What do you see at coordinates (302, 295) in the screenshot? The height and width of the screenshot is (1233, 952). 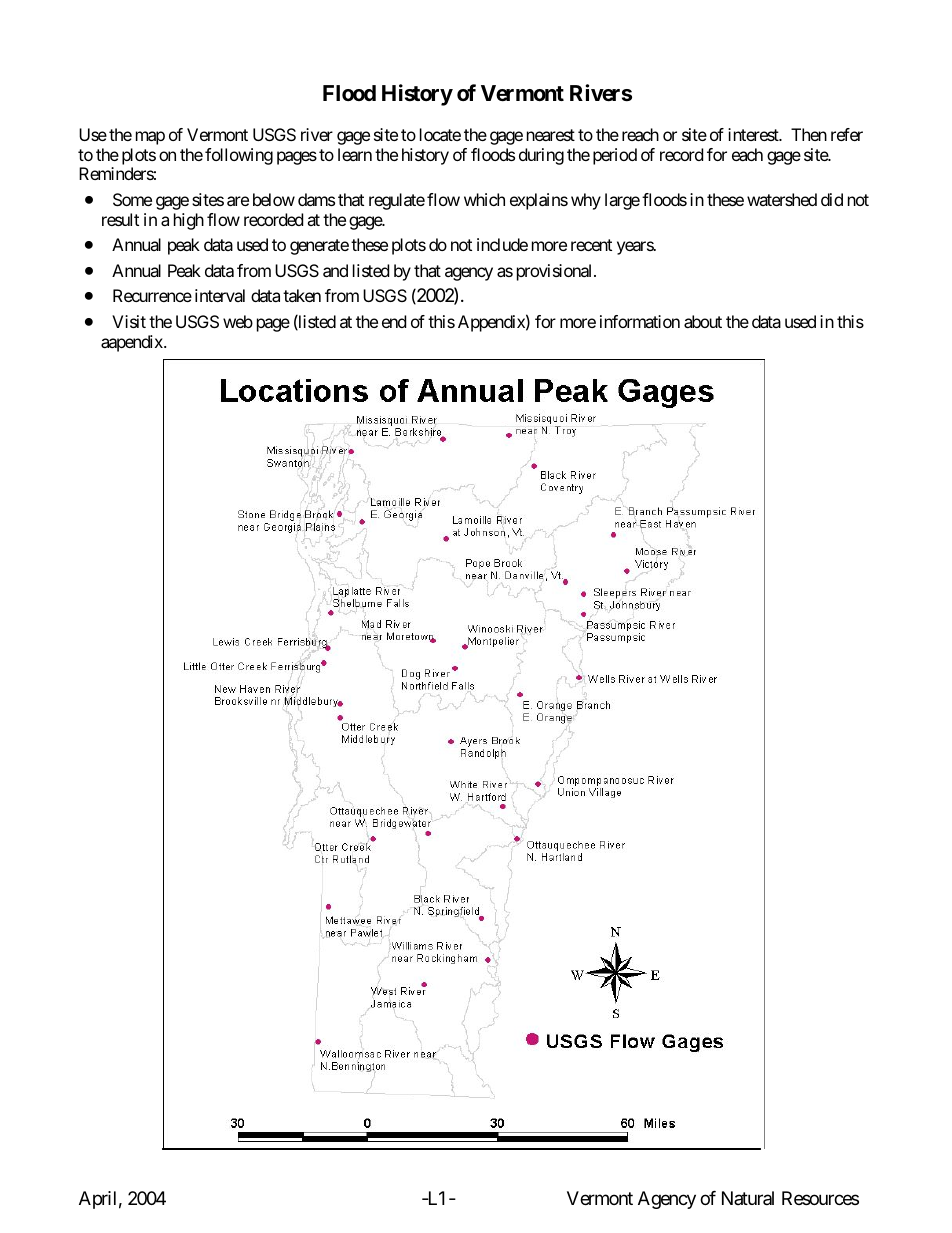 I see `taken` at bounding box center [302, 295].
